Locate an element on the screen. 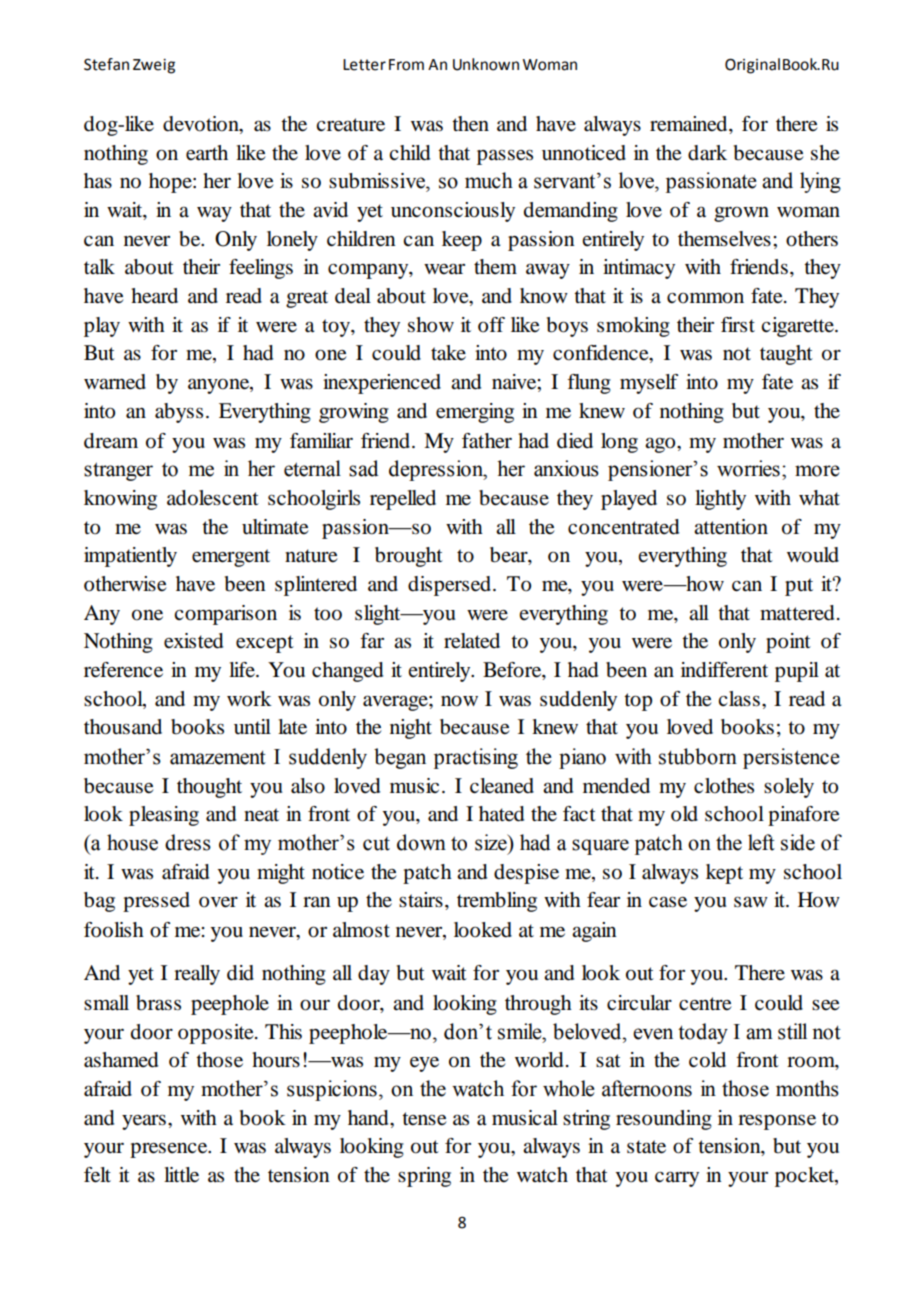 The height and width of the screenshot is (1308, 924). point is located at coordinates (788, 643).
